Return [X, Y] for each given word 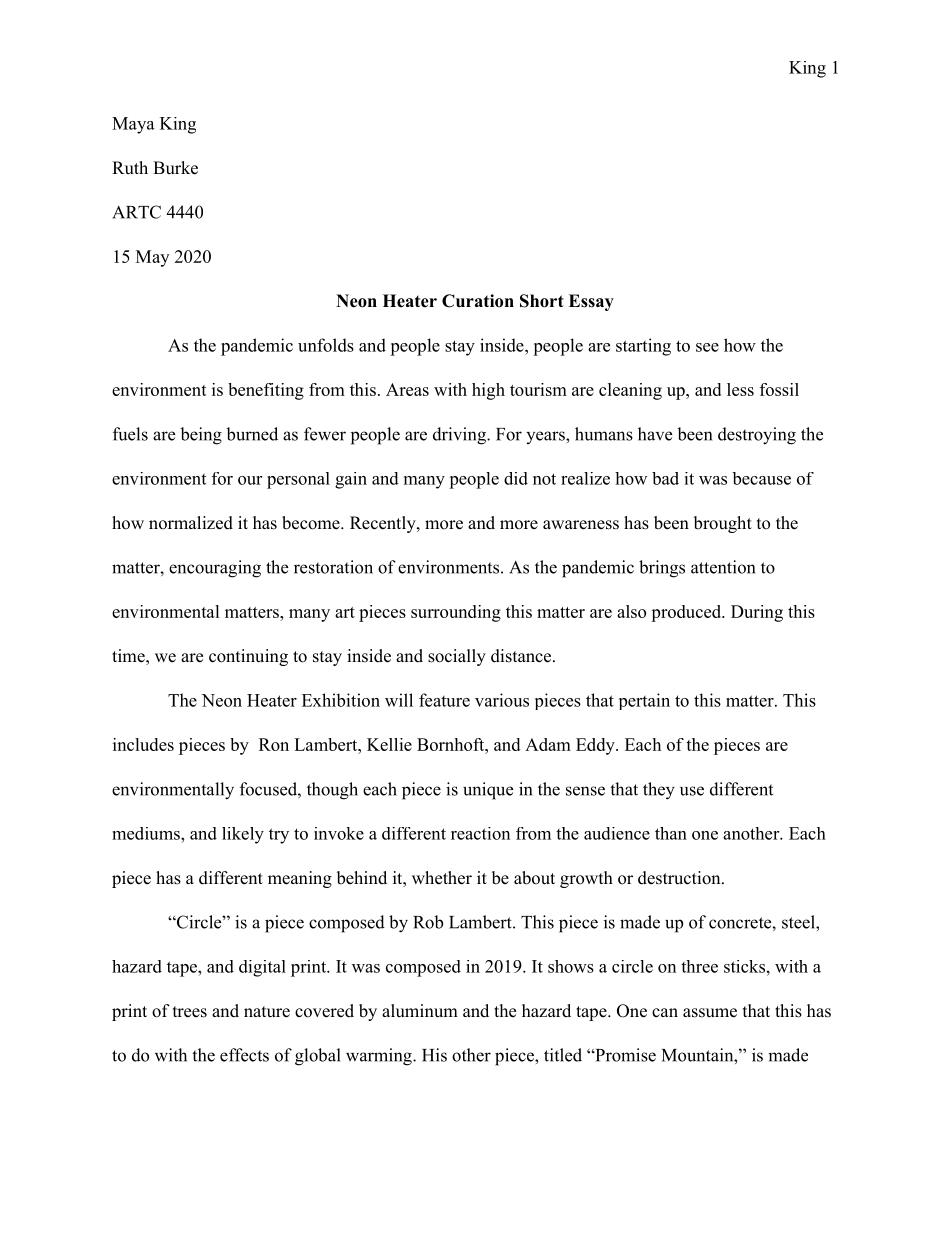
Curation [478, 301]
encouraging [215, 569]
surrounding [456, 613]
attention [723, 567]
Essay [591, 302]
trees [190, 1012]
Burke [175, 168]
